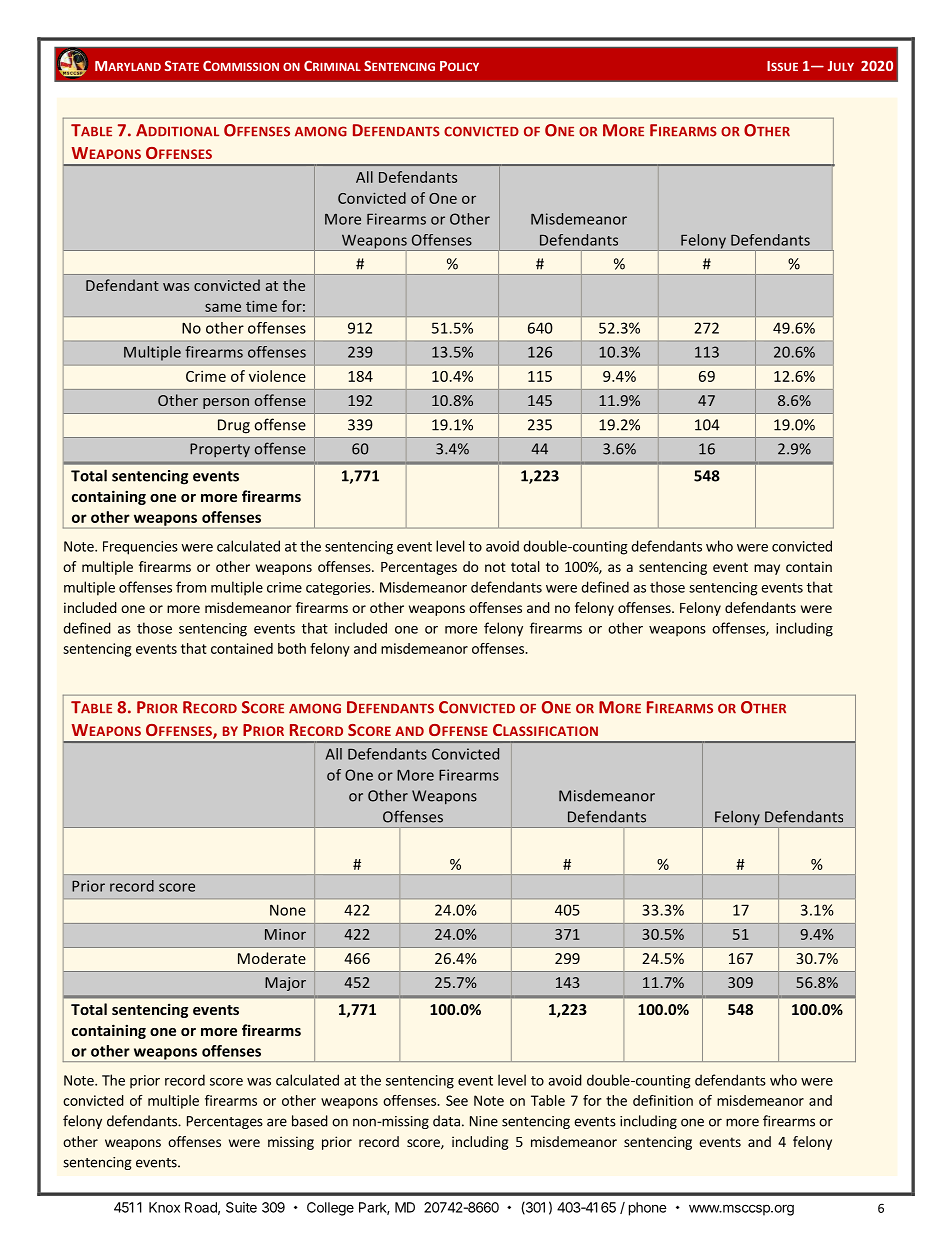  What do you see at coordinates (223, 307) in the page?
I see `same` at bounding box center [223, 307].
